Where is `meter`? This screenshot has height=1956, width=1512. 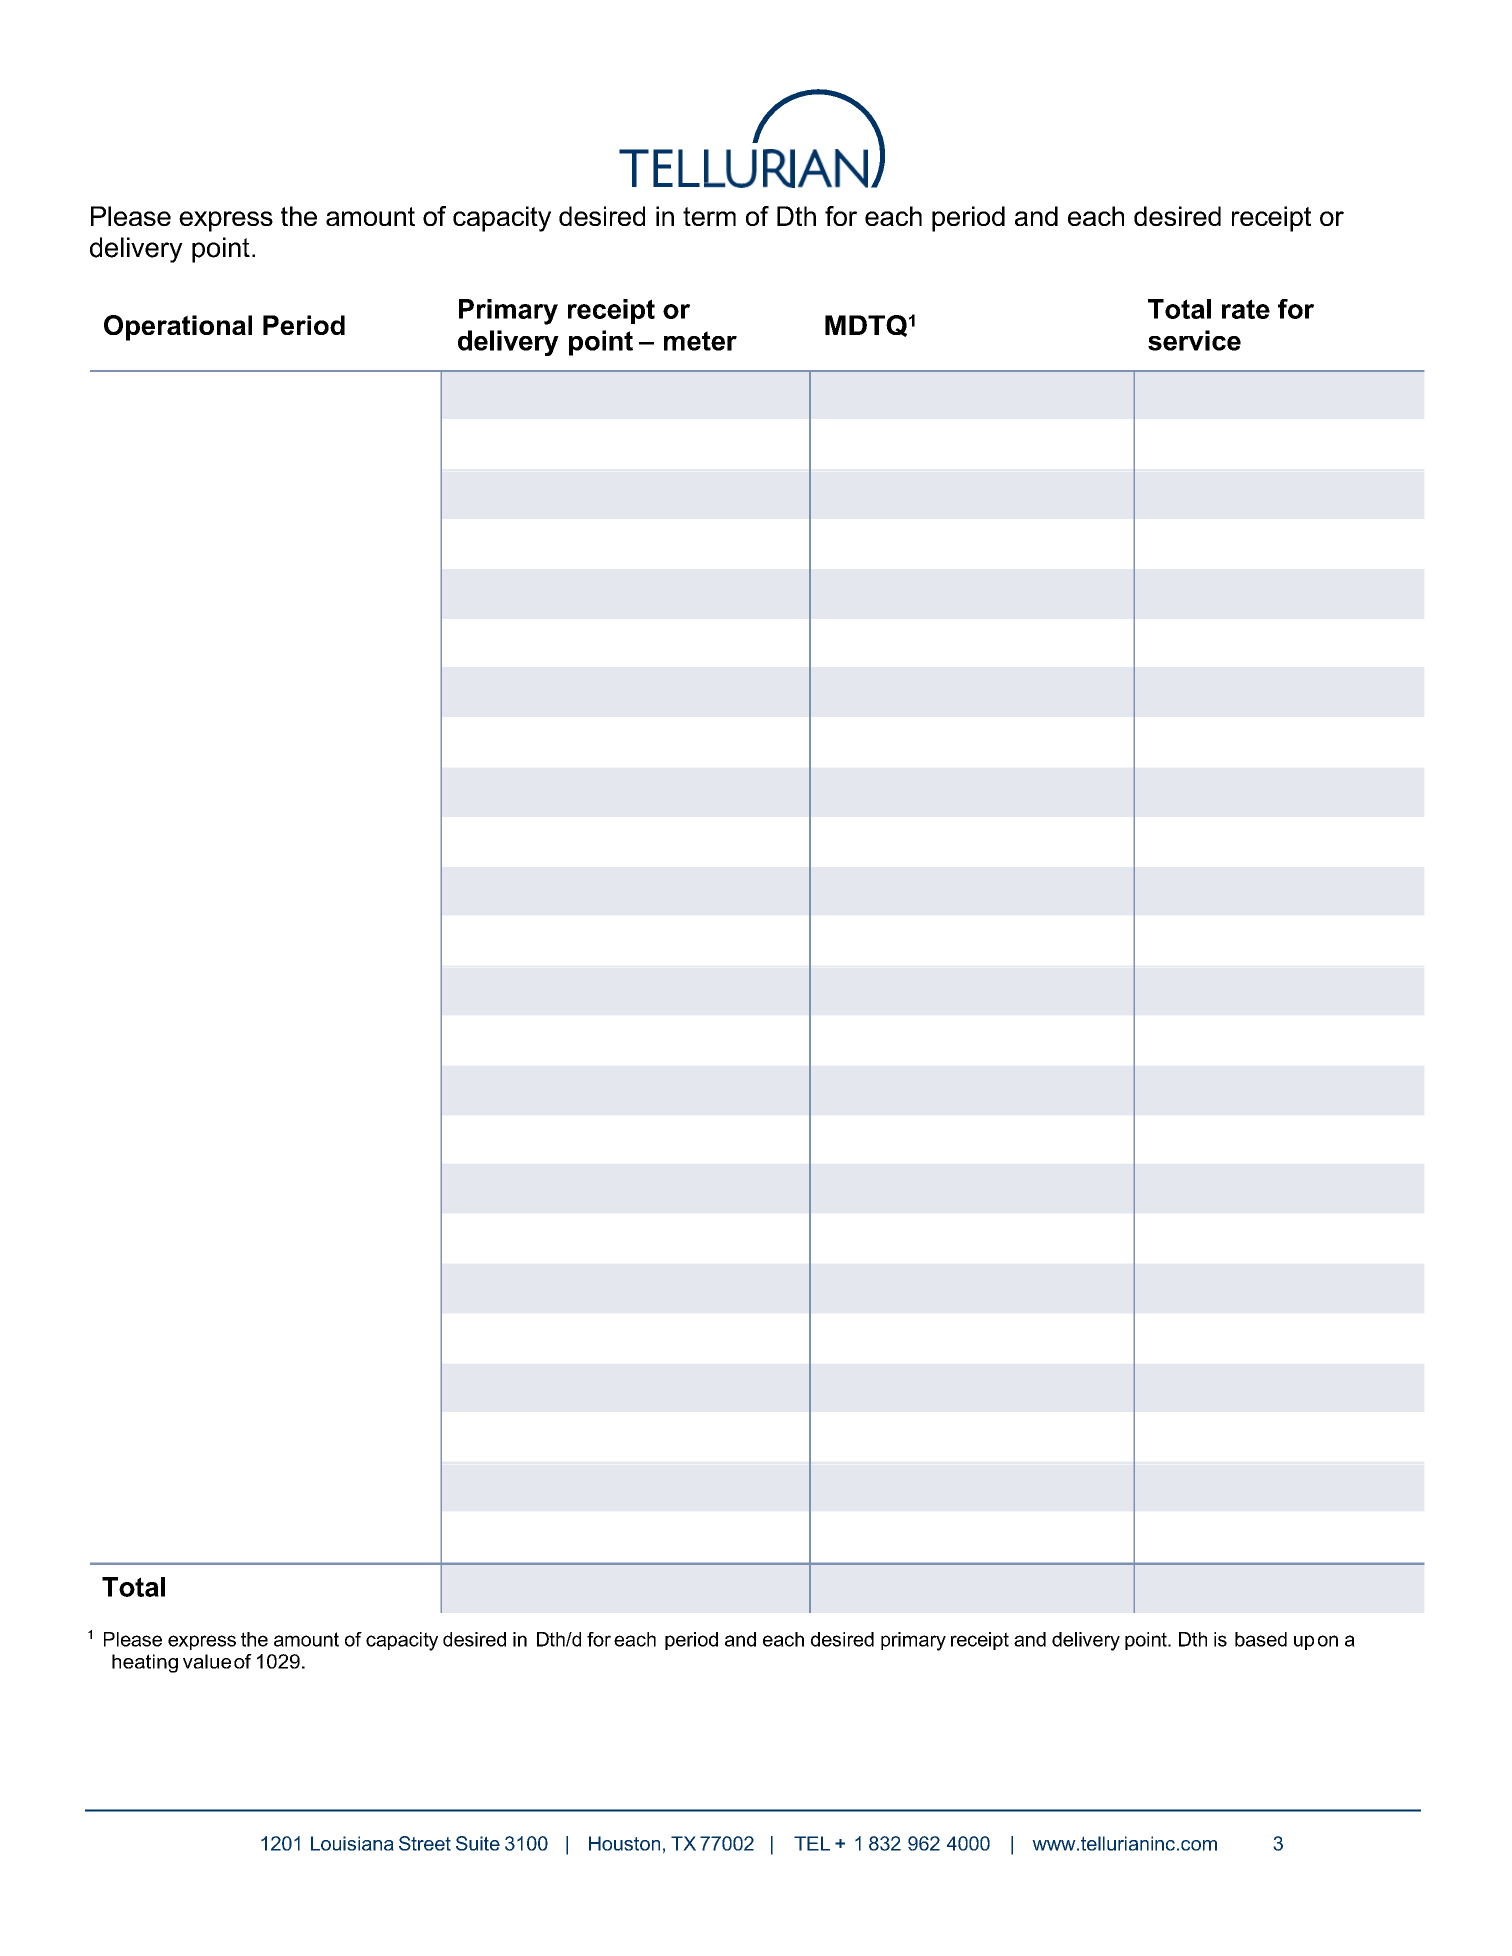
meter is located at coordinates (700, 341).
